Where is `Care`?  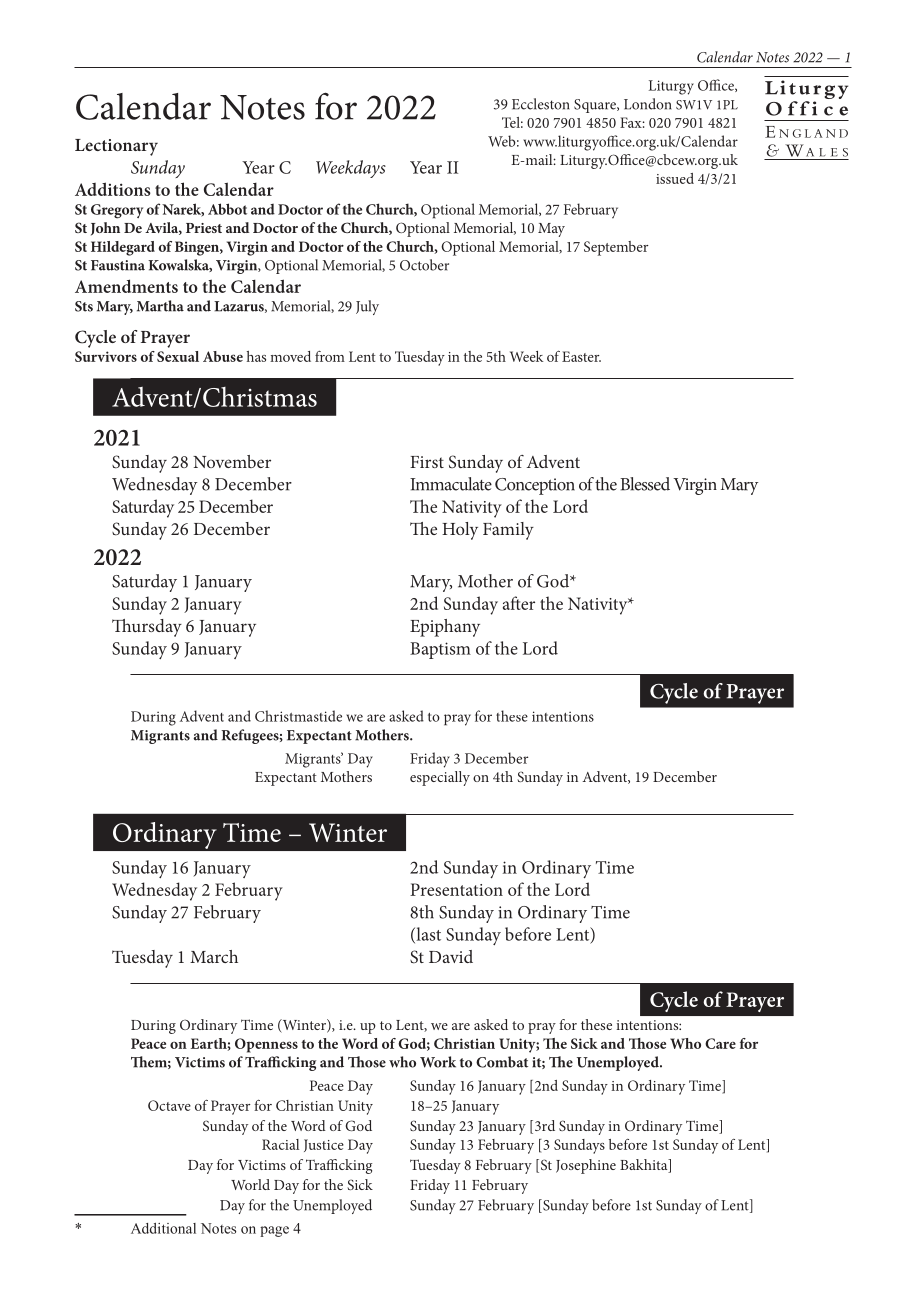
Care is located at coordinates (720, 1043).
